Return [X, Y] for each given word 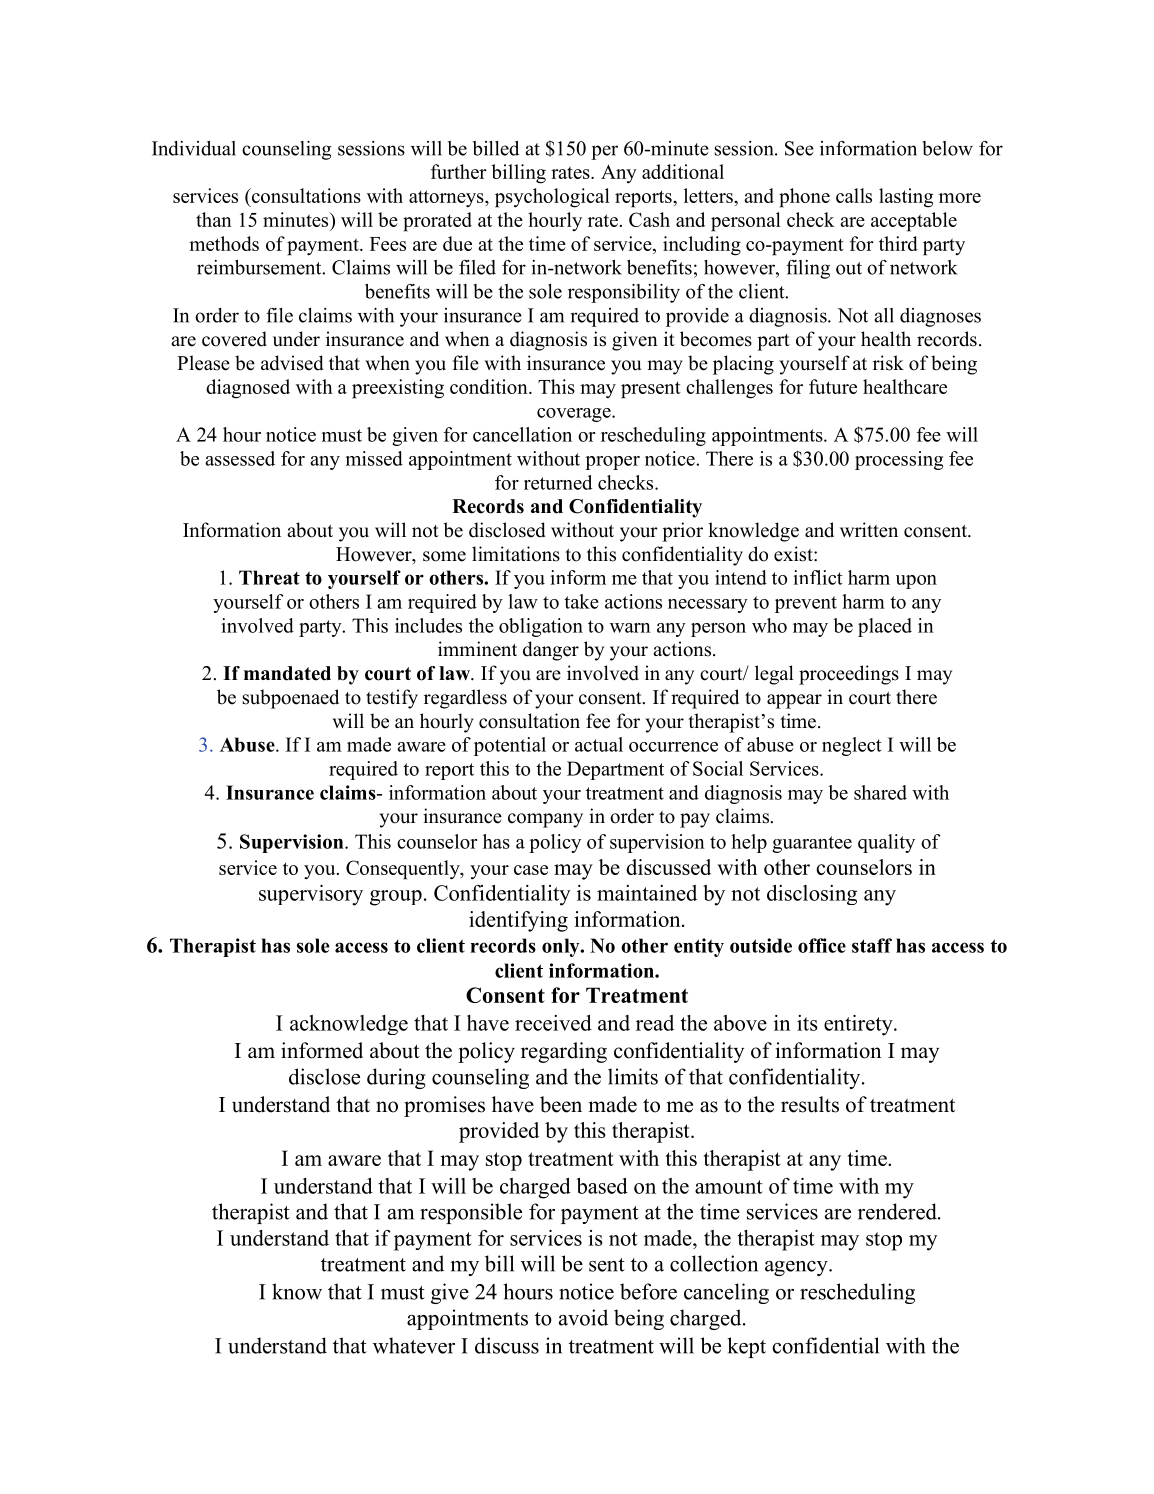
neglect [852, 746]
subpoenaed [291, 699]
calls [854, 195]
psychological [552, 198]
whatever [414, 1345]
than [214, 219]
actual [599, 744]
